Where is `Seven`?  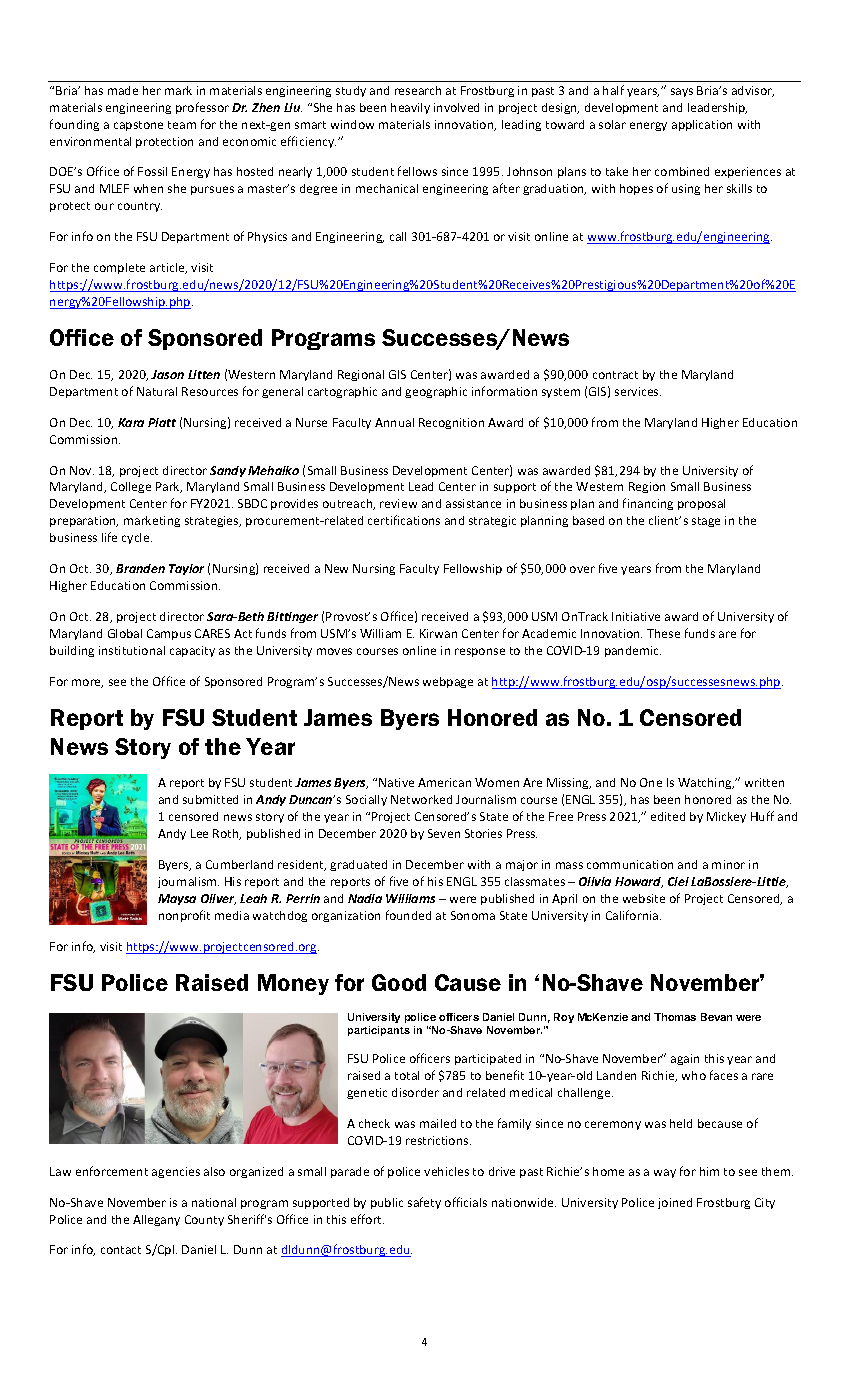 Seven is located at coordinates (444, 833).
